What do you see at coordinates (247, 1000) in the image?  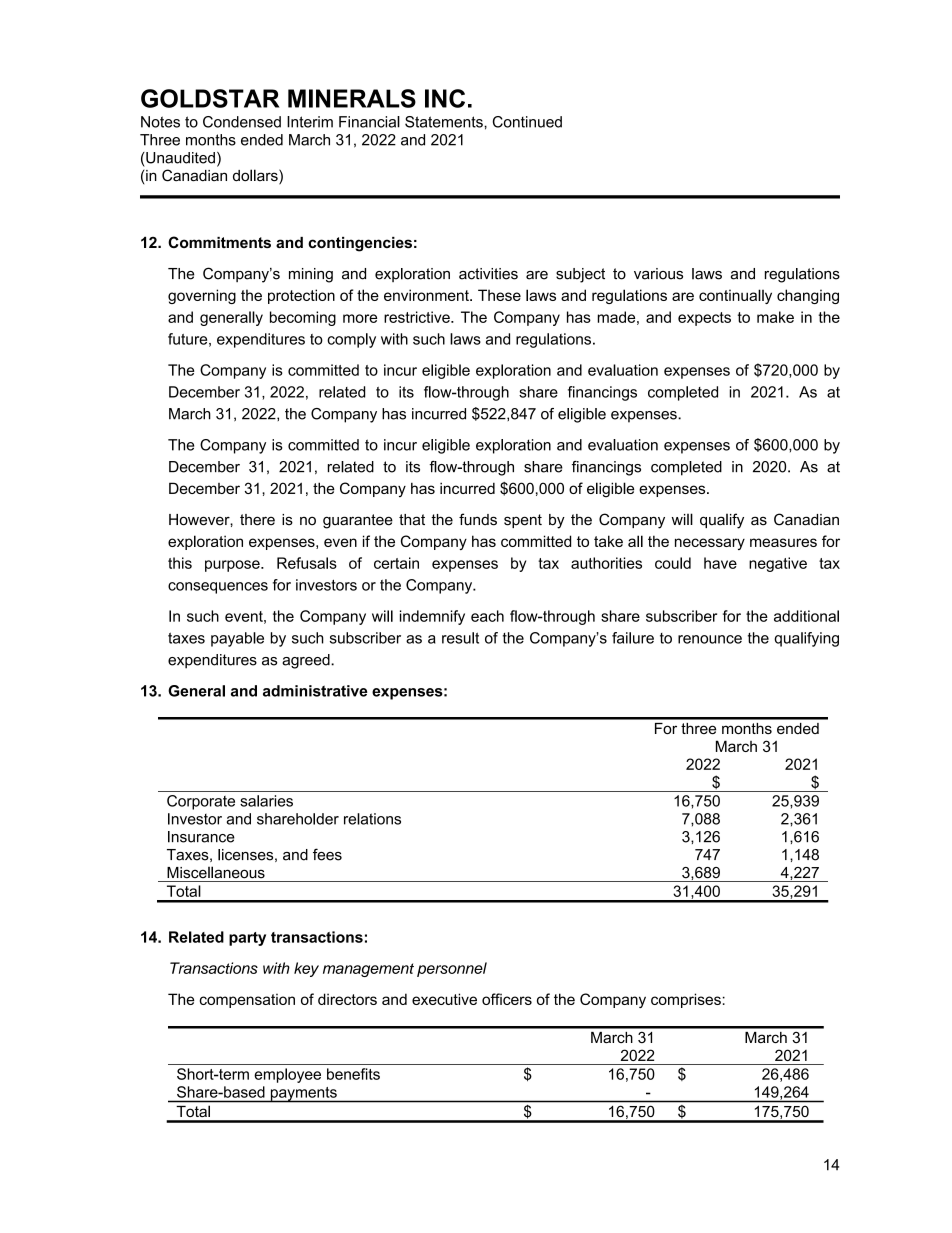 I see `compensation` at bounding box center [247, 1000].
